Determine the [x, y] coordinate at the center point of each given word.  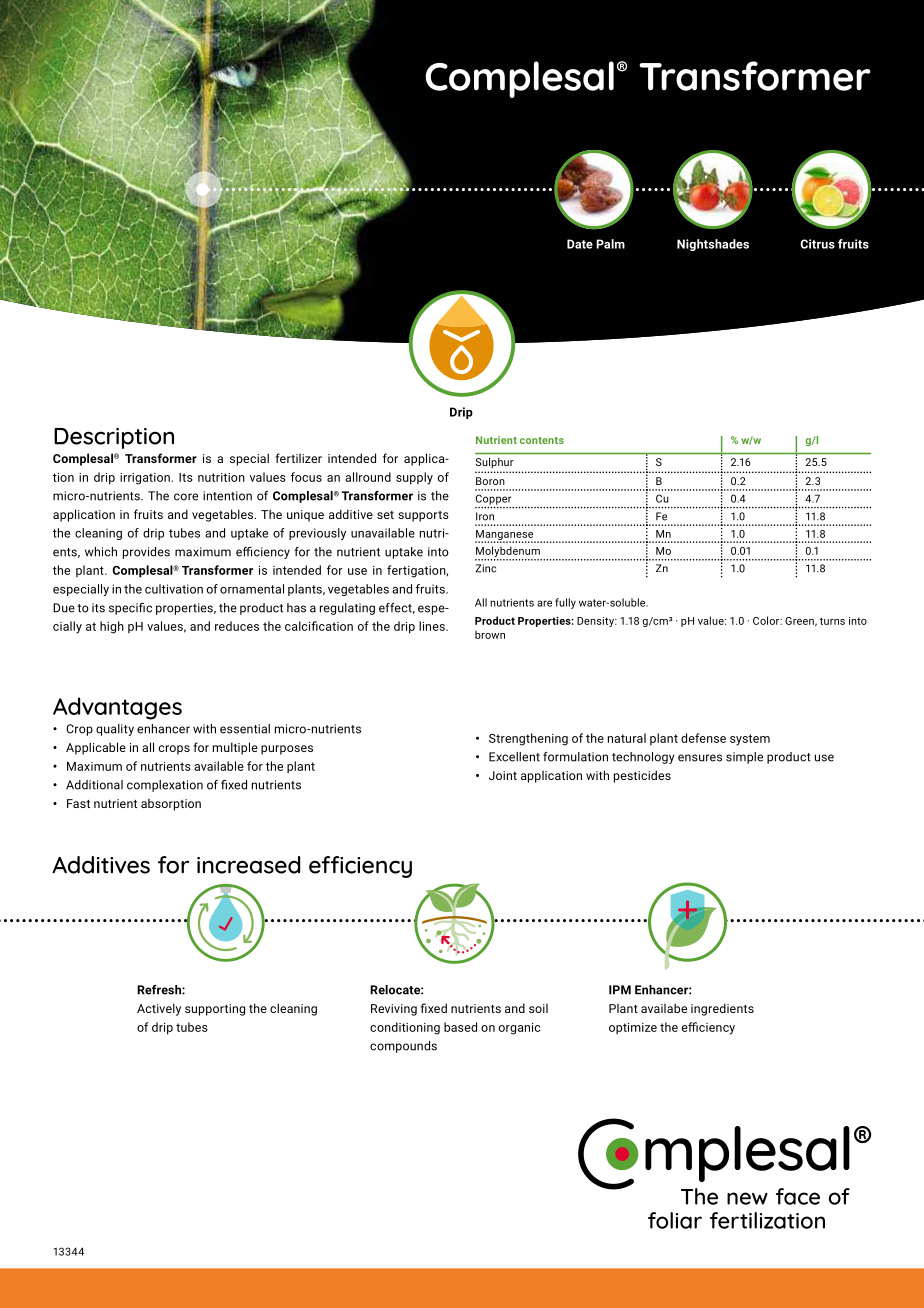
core [186, 497]
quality [115, 730]
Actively [159, 1009]
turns [832, 621]
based [460, 1027]
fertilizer [298, 458]
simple [744, 758]
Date [580, 244]
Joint [503, 775]
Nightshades [713, 245]
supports [423, 516]
